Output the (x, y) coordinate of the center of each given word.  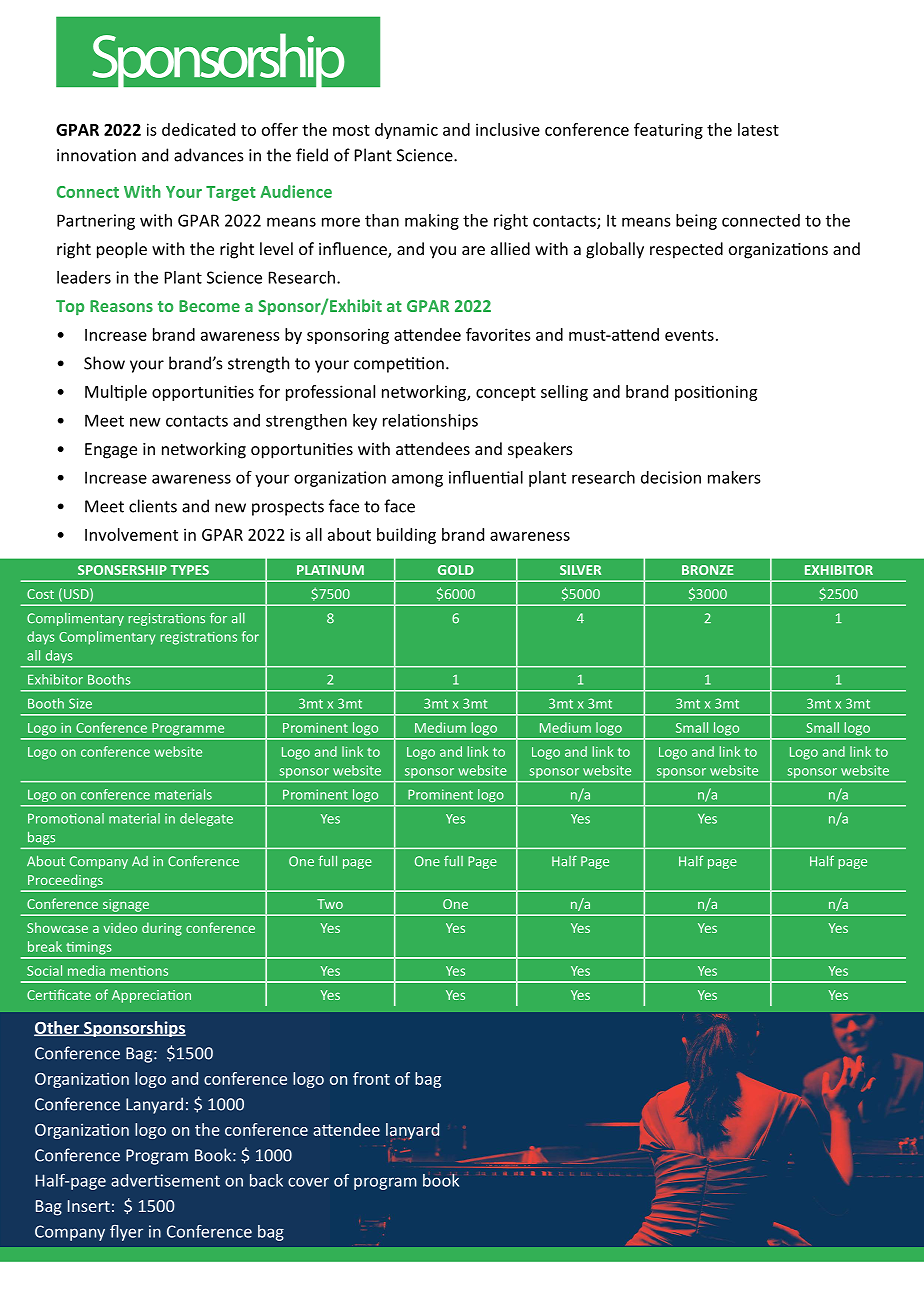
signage (126, 905)
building (406, 536)
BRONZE (708, 570)
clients (153, 506)
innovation (96, 155)
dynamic (406, 131)
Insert (89, 1206)
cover (308, 1182)
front (371, 1078)
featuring (668, 131)
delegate (206, 819)
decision (671, 477)
